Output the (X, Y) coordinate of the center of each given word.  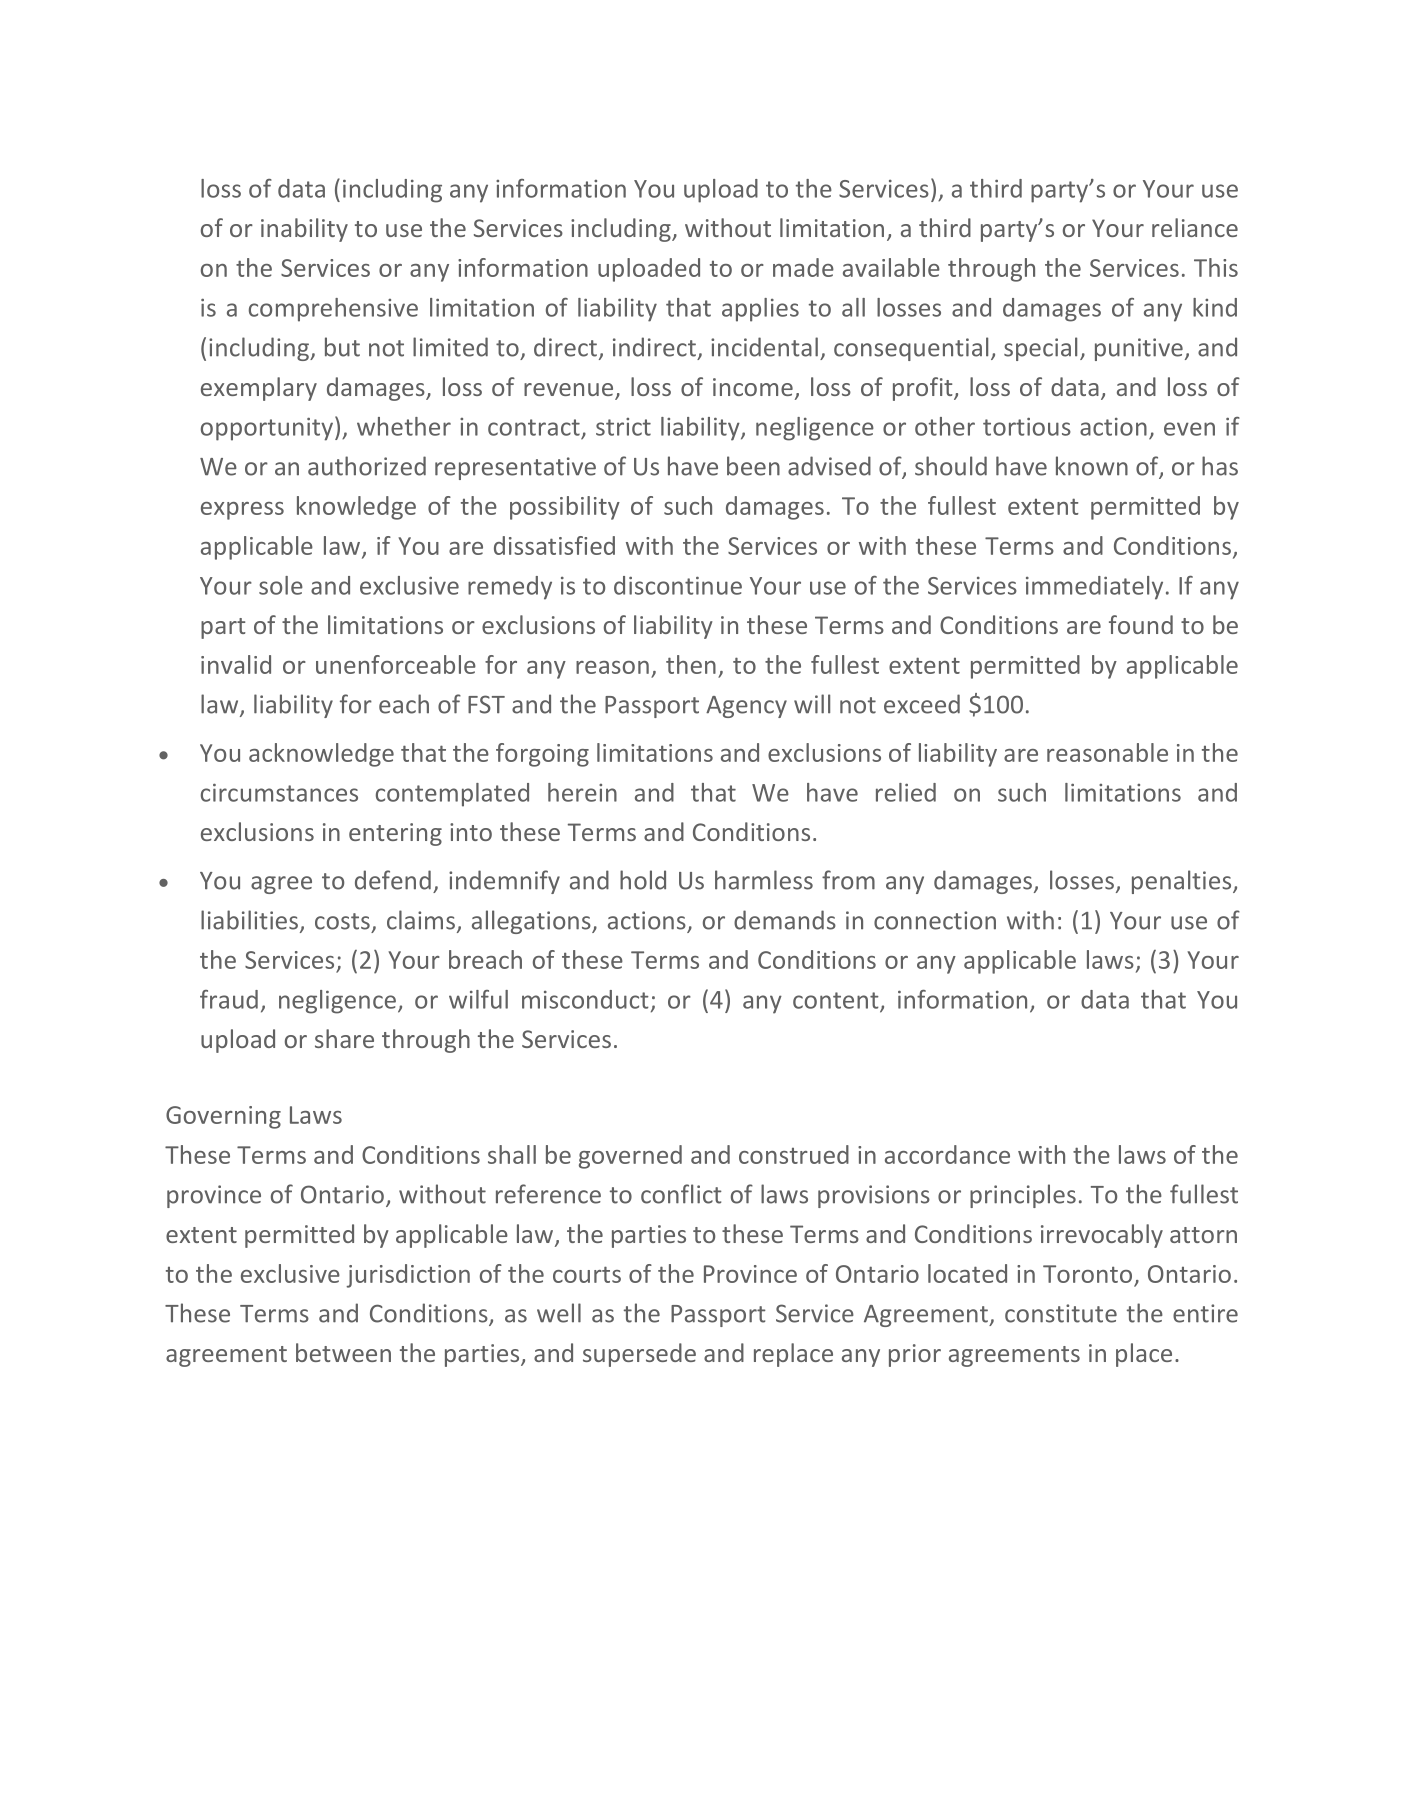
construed (794, 1154)
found (1141, 624)
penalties (1183, 882)
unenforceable (396, 664)
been (753, 466)
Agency (746, 707)
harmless (764, 880)
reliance (1195, 227)
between (343, 1352)
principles (1023, 1196)
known (1092, 466)
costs (342, 921)
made (803, 267)
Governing (223, 1117)
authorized (367, 466)
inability (304, 230)
